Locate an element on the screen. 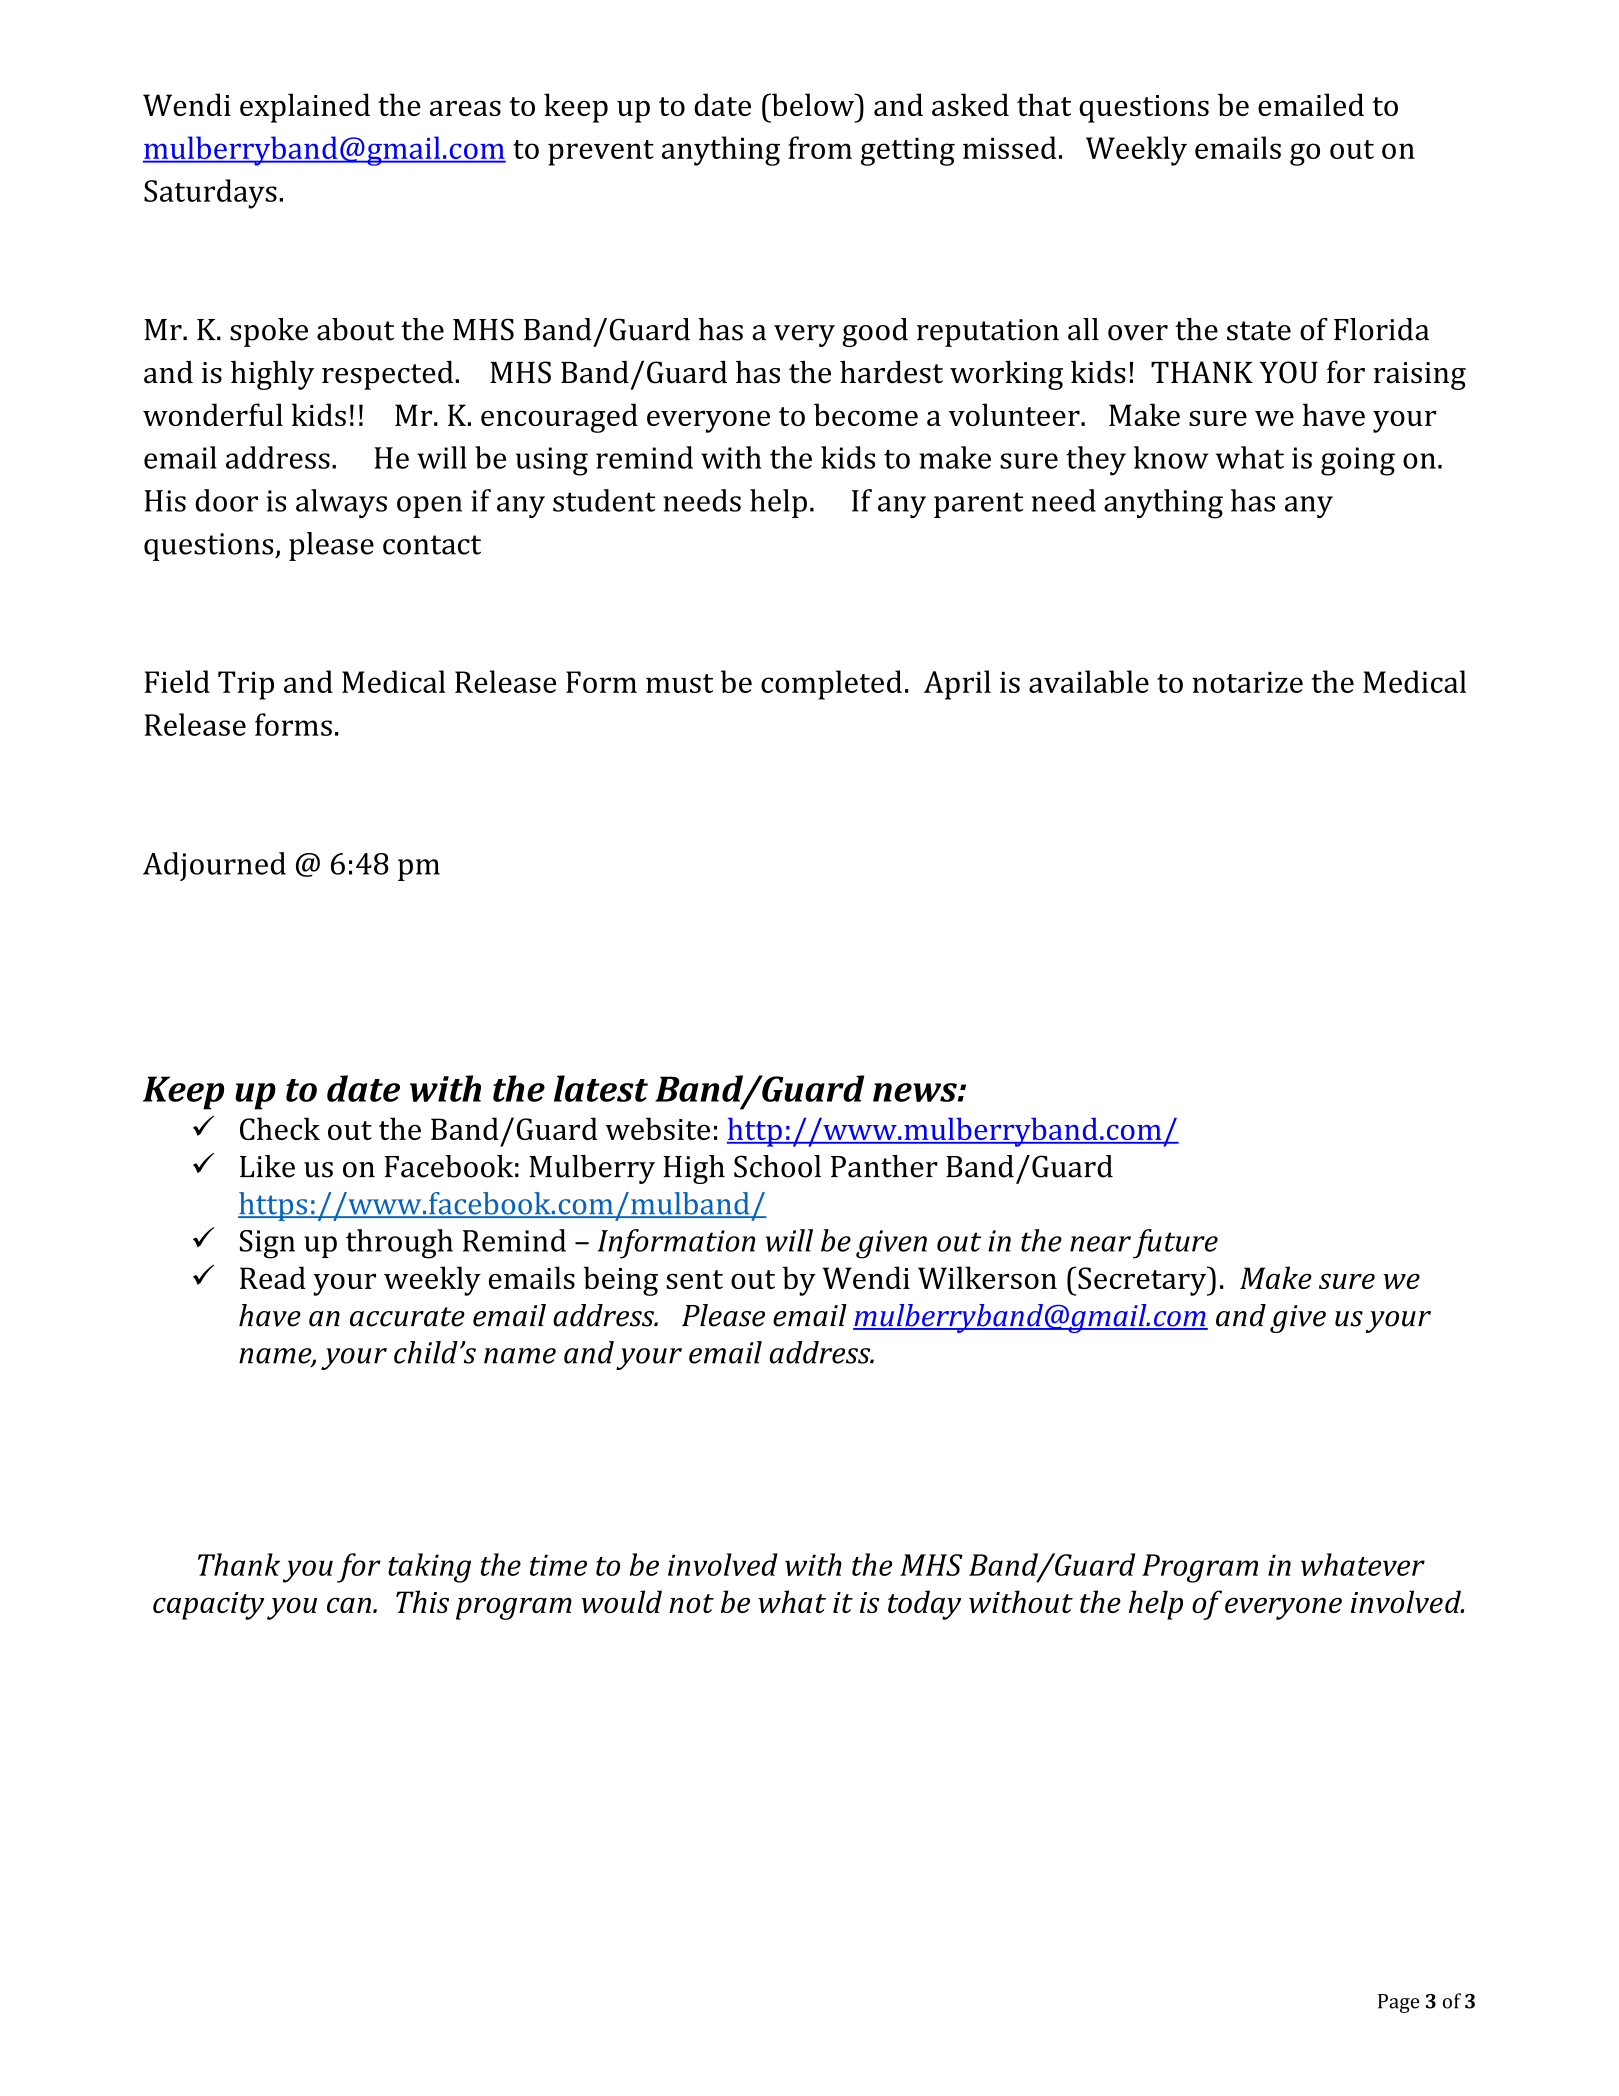 Image resolution: width=1619 pixels, height=2096 pixels. capacity is located at coordinates (208, 1606).
